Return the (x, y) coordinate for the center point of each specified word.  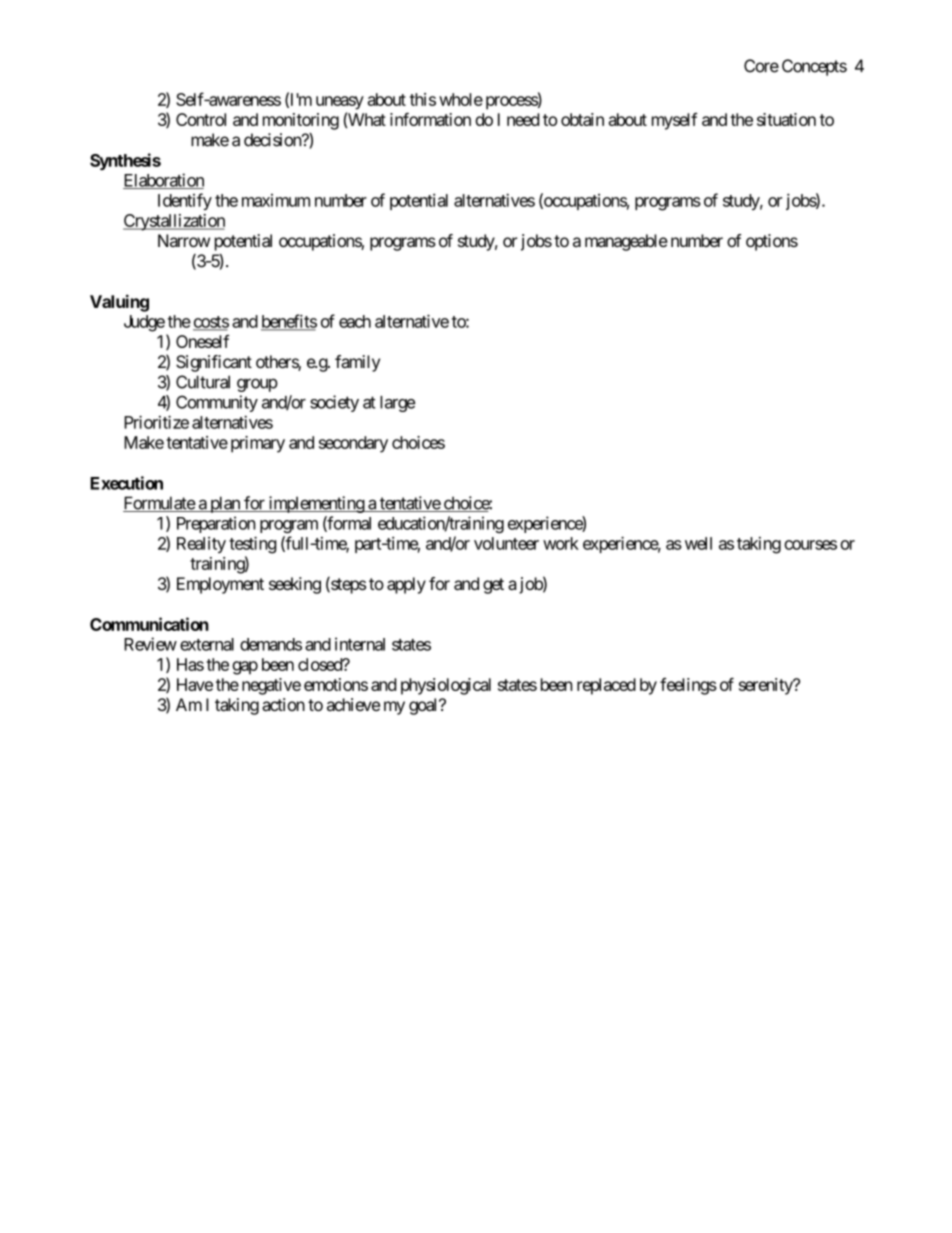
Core (761, 66)
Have (195, 684)
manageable (626, 242)
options (772, 242)
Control (201, 119)
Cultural (203, 382)
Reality (201, 545)
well (698, 543)
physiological (446, 686)
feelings (688, 686)
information (430, 119)
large (397, 404)
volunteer (506, 543)
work (561, 543)
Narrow (184, 240)
